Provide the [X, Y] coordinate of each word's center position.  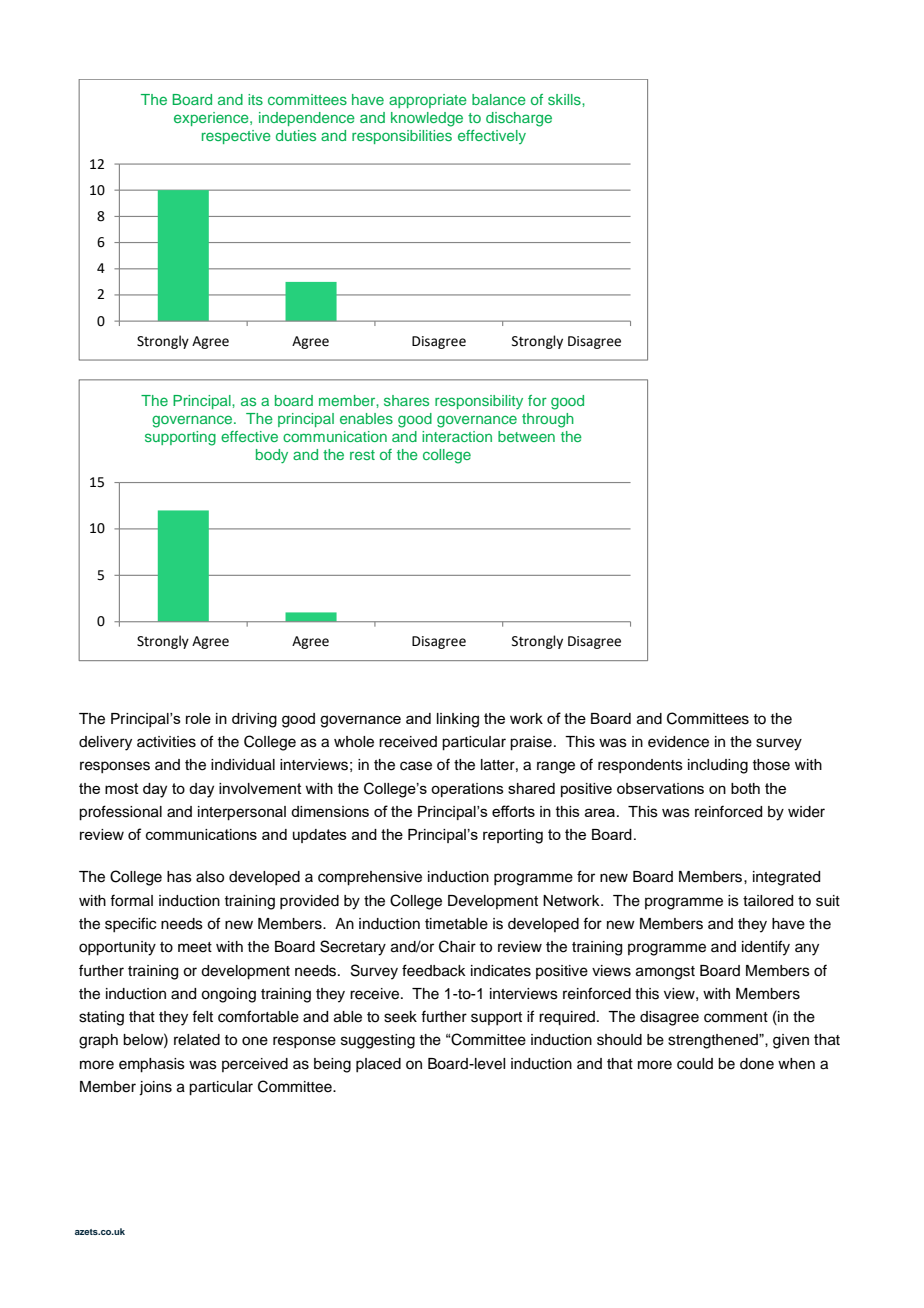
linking [458, 720]
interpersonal [242, 813]
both [745, 788]
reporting [513, 836]
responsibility [479, 402]
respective [236, 137]
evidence [678, 742]
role [198, 718]
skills [565, 99]
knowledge [427, 119]
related [197, 1040]
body [272, 456]
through [548, 420]
